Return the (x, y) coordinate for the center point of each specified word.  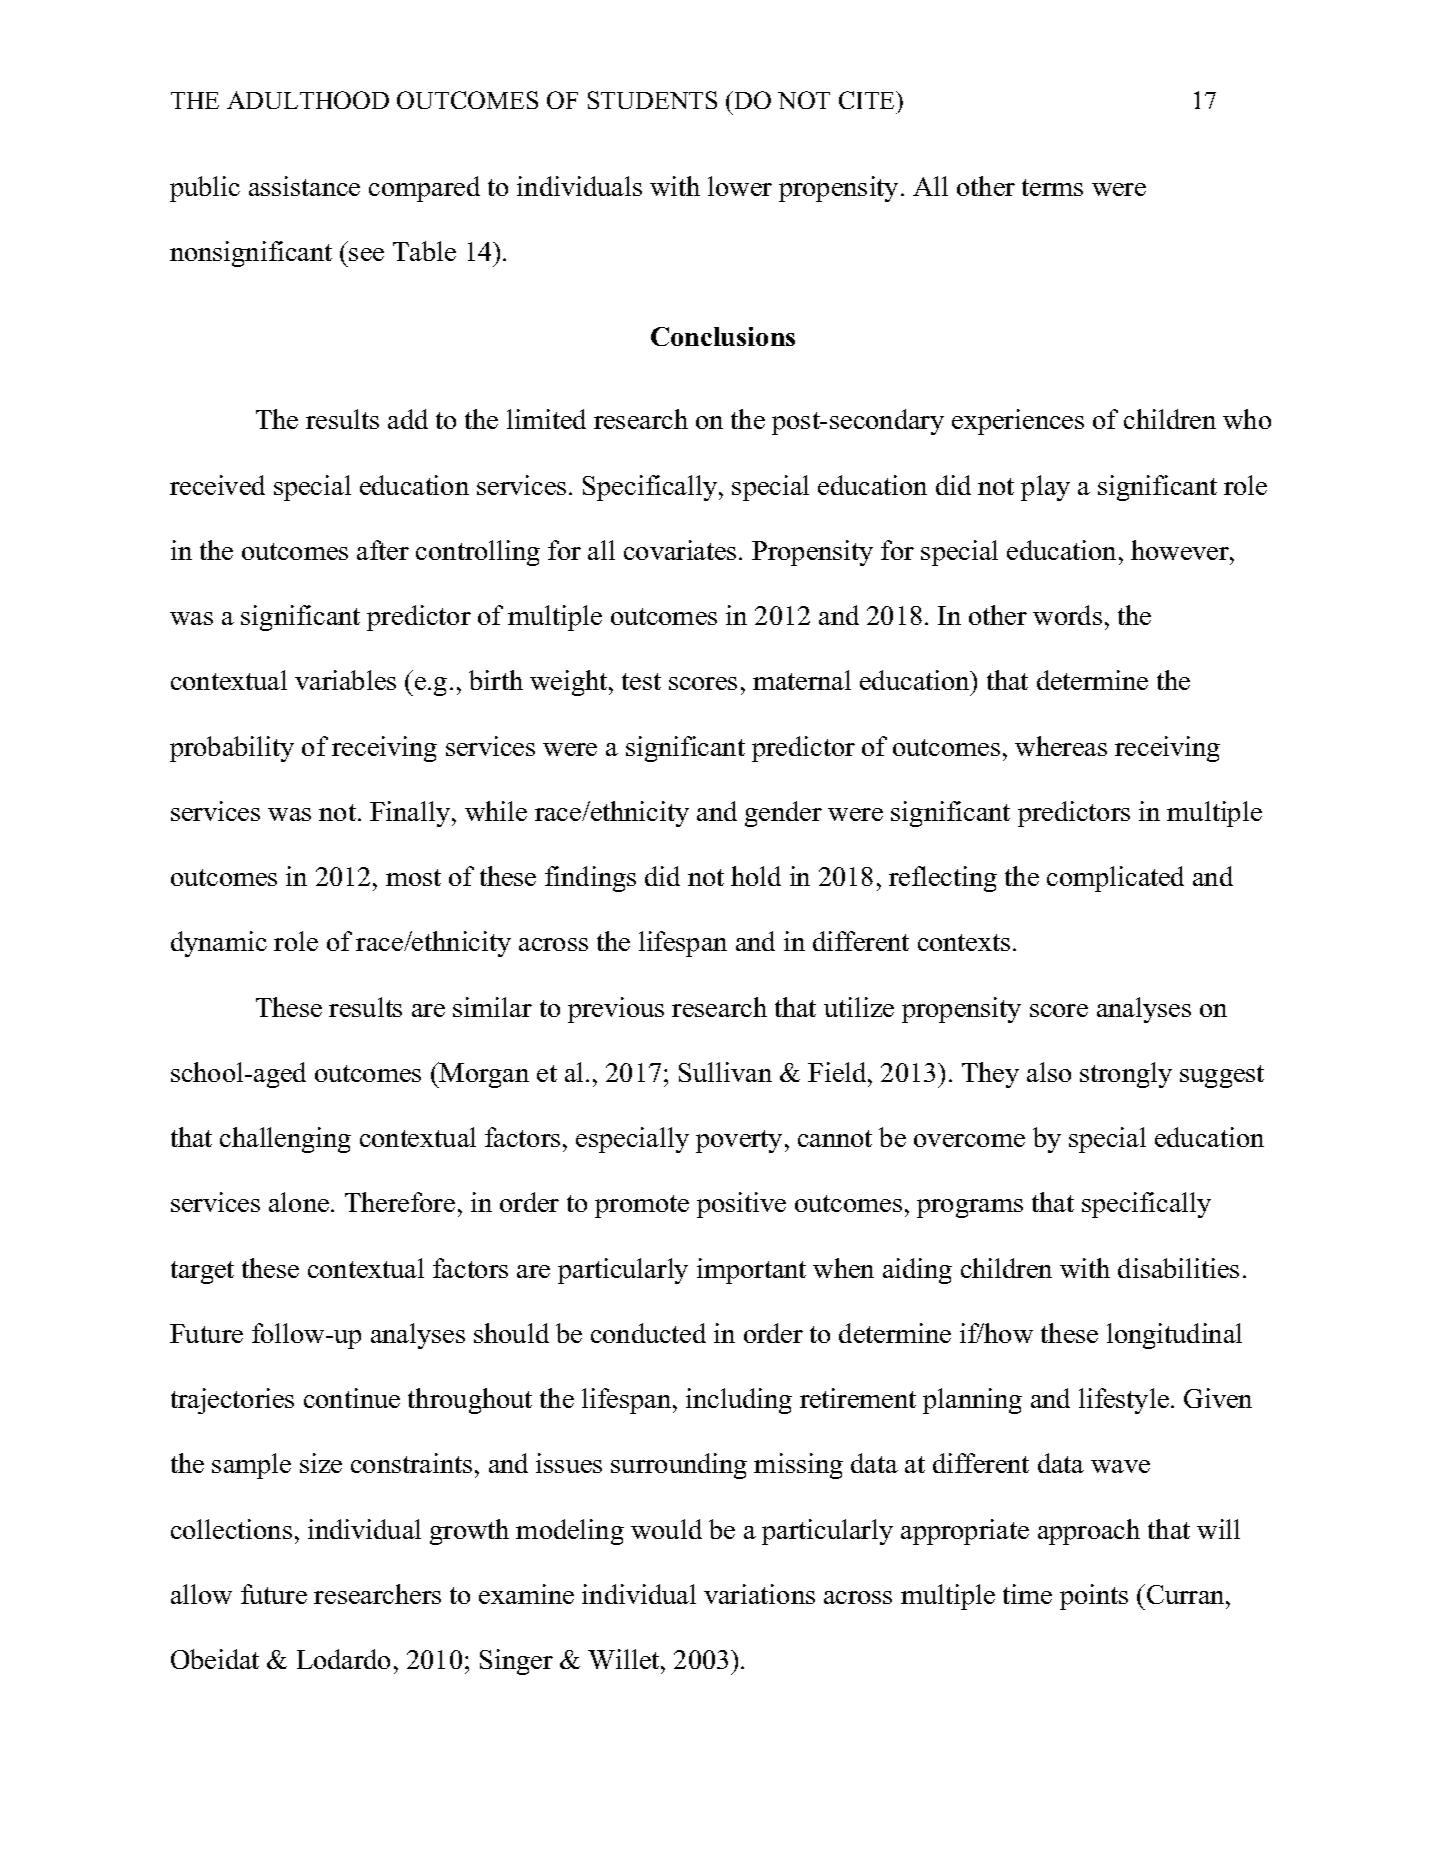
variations (759, 1594)
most (413, 877)
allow (201, 1594)
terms (1052, 187)
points (1094, 1597)
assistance (304, 186)
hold (756, 876)
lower (740, 186)
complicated (1115, 879)
